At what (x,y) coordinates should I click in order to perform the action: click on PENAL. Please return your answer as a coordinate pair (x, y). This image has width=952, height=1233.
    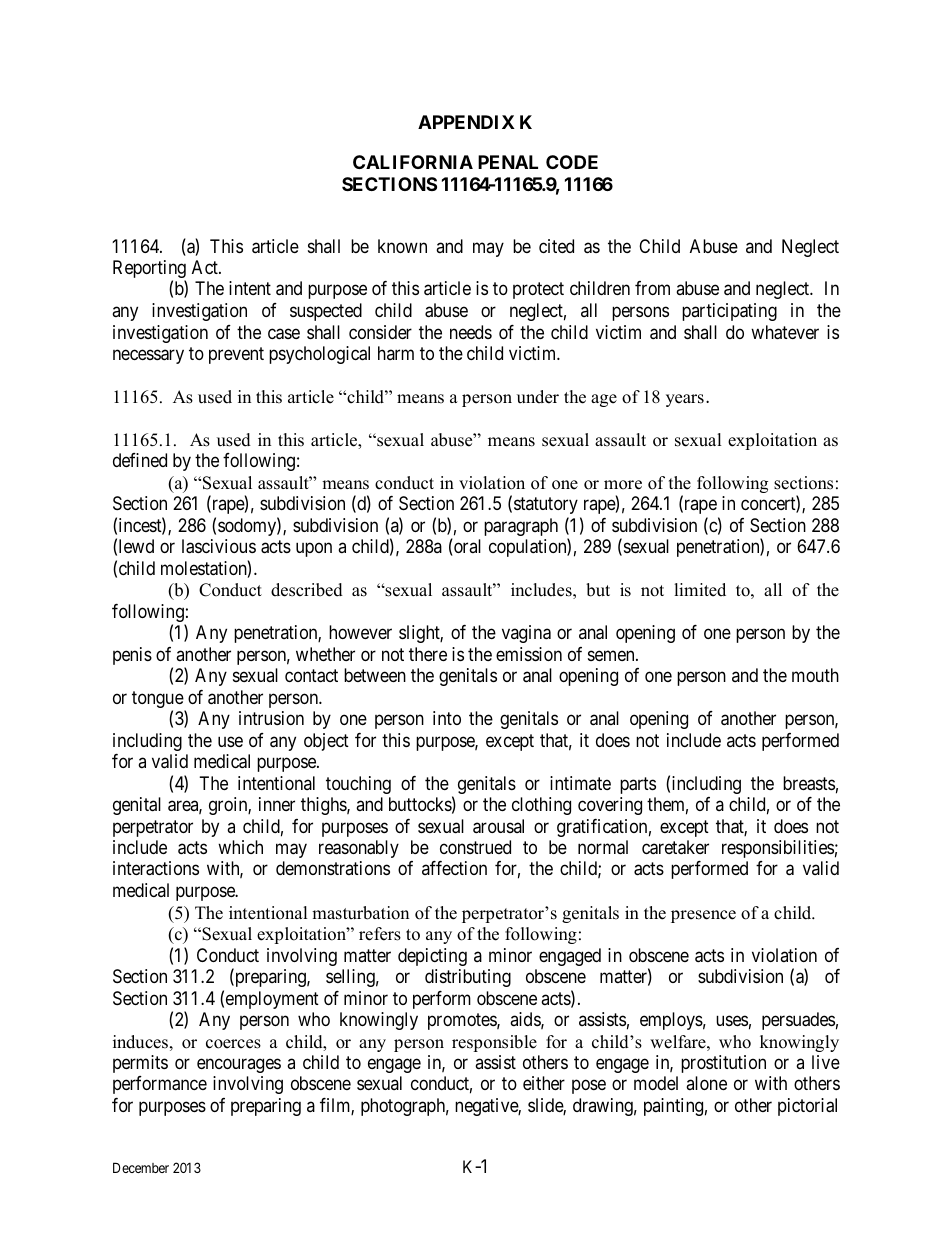
    Looking at the image, I should click on (508, 162).
